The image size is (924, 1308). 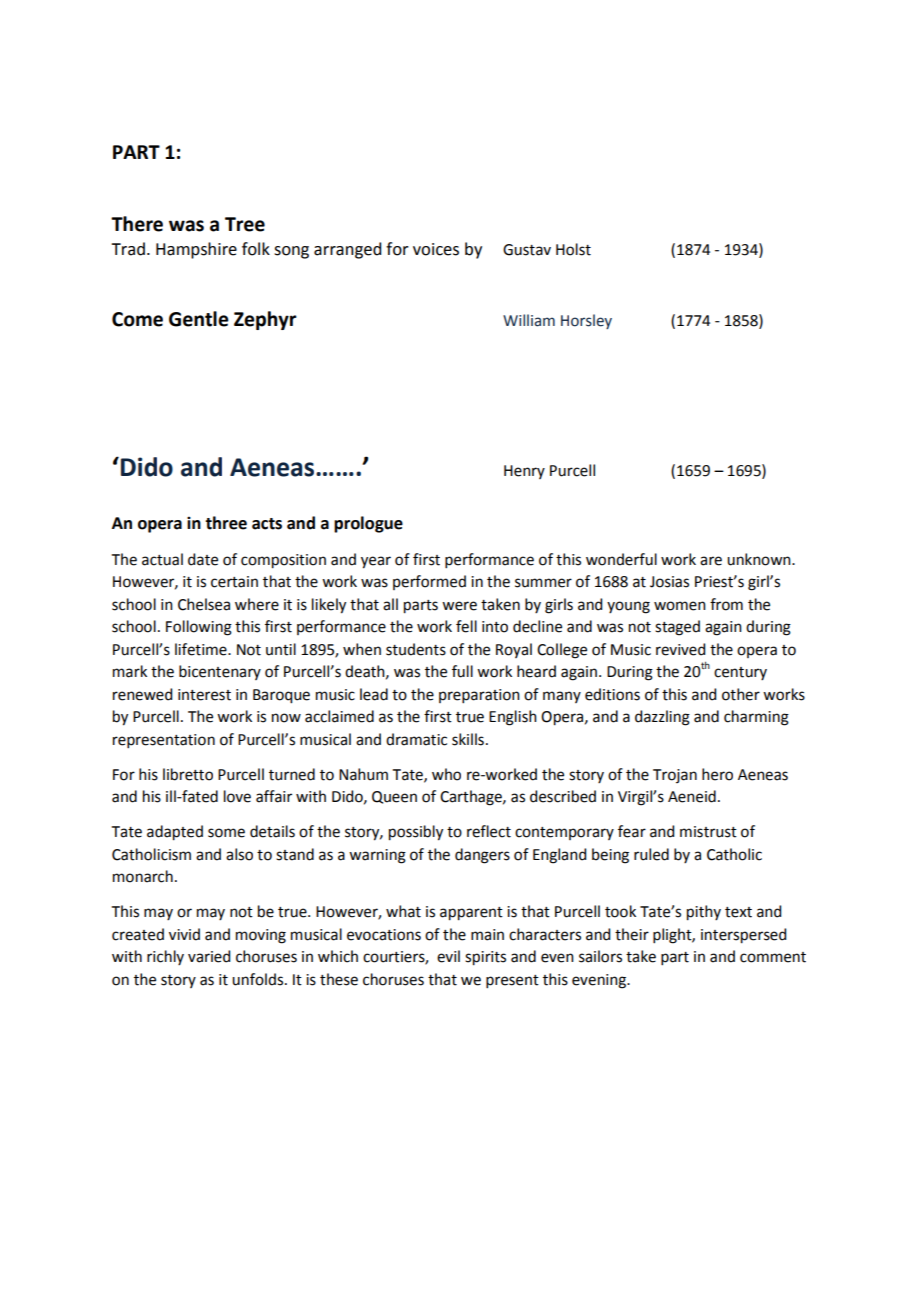 What do you see at coordinates (209, 956) in the screenshot?
I see `varied` at bounding box center [209, 956].
